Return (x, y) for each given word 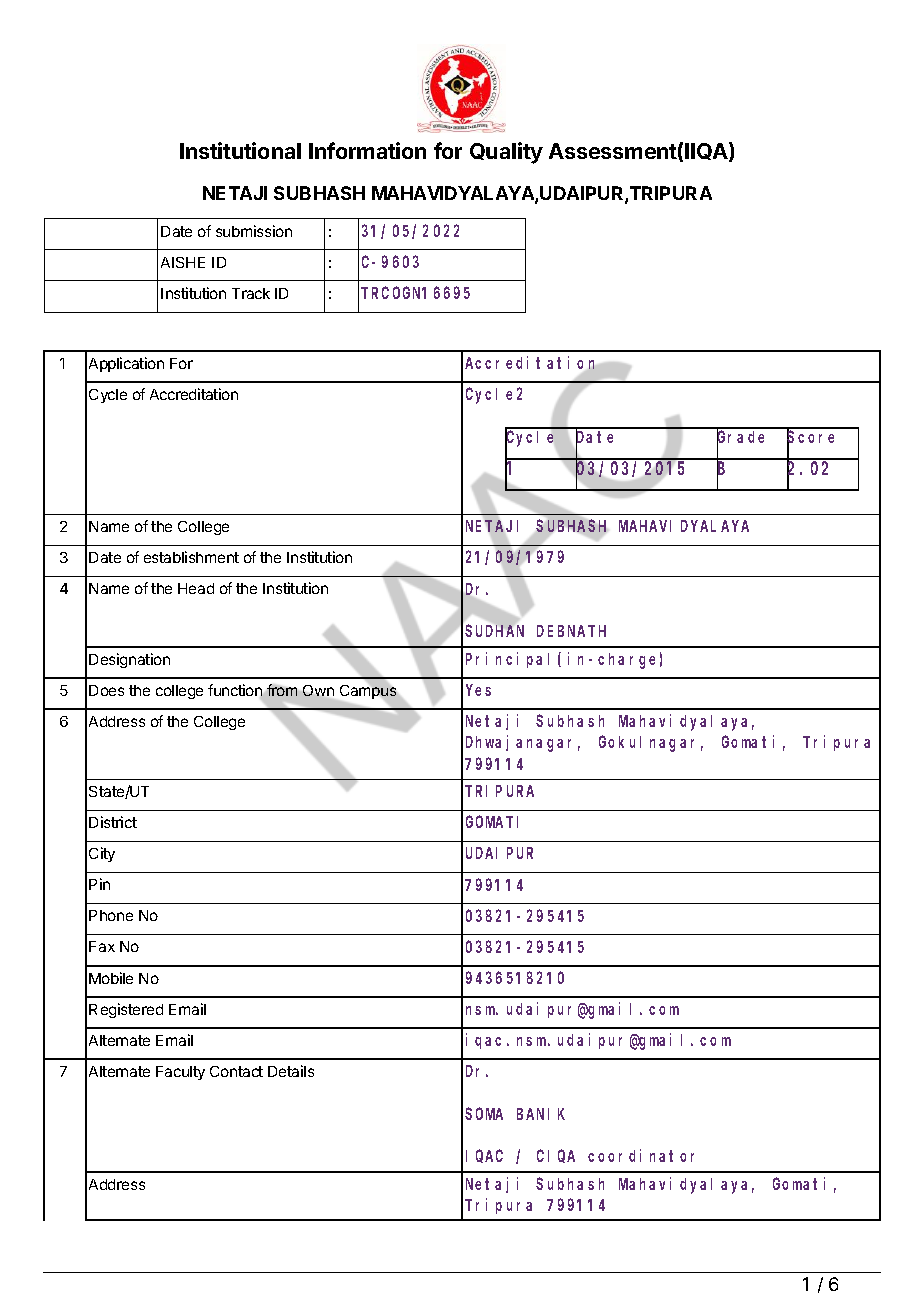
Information (367, 150)
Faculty (180, 1073)
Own (318, 690)
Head (196, 588)
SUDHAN (494, 631)
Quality (506, 153)
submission (254, 231)
